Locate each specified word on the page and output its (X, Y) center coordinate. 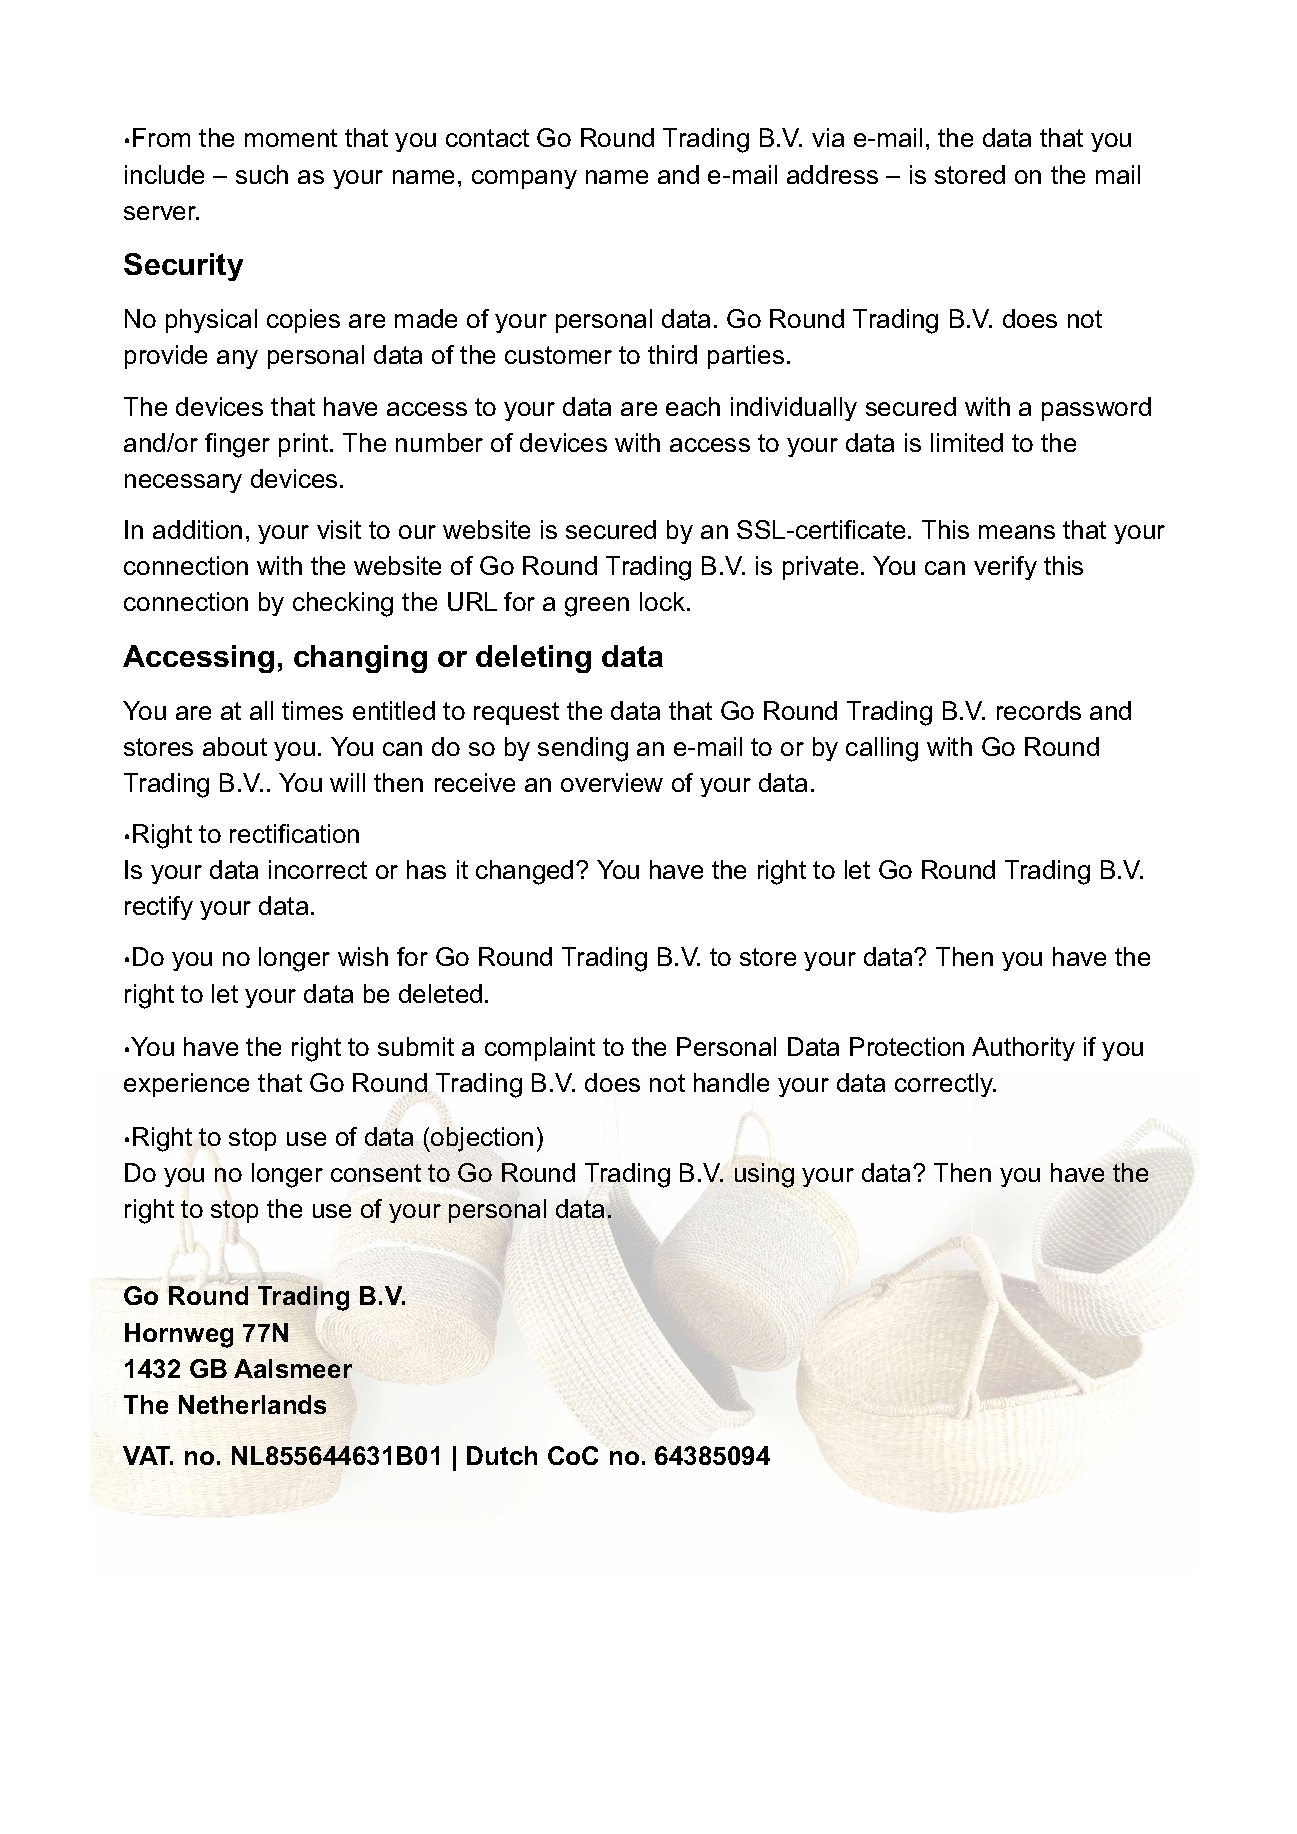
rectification (294, 833)
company (524, 179)
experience (186, 1085)
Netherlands (252, 1404)
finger (237, 445)
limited (967, 442)
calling (882, 749)
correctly (945, 1085)
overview (612, 782)
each (693, 406)
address (832, 174)
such (262, 174)
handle (731, 1082)
